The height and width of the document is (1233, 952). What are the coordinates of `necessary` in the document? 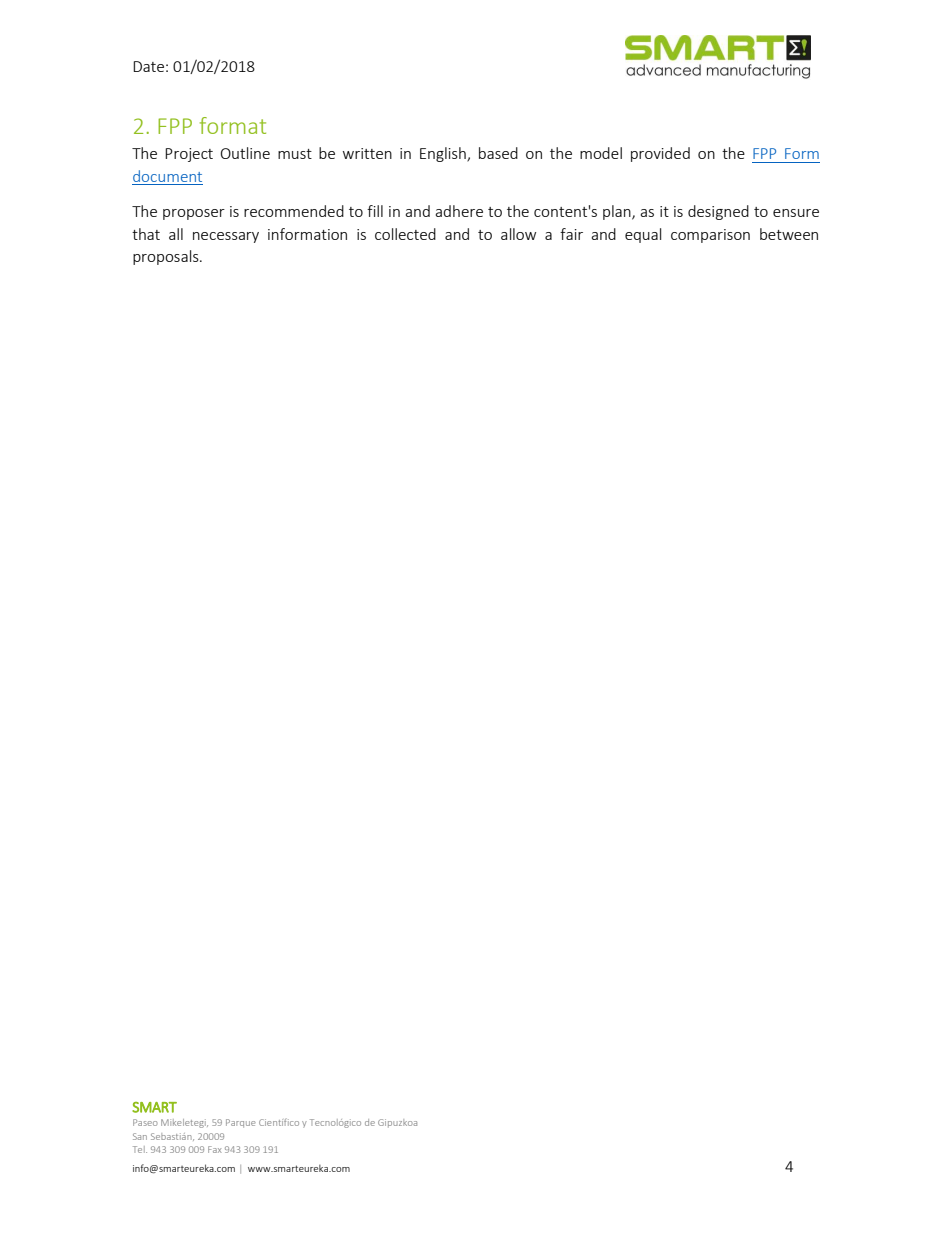 It's located at (226, 237).
